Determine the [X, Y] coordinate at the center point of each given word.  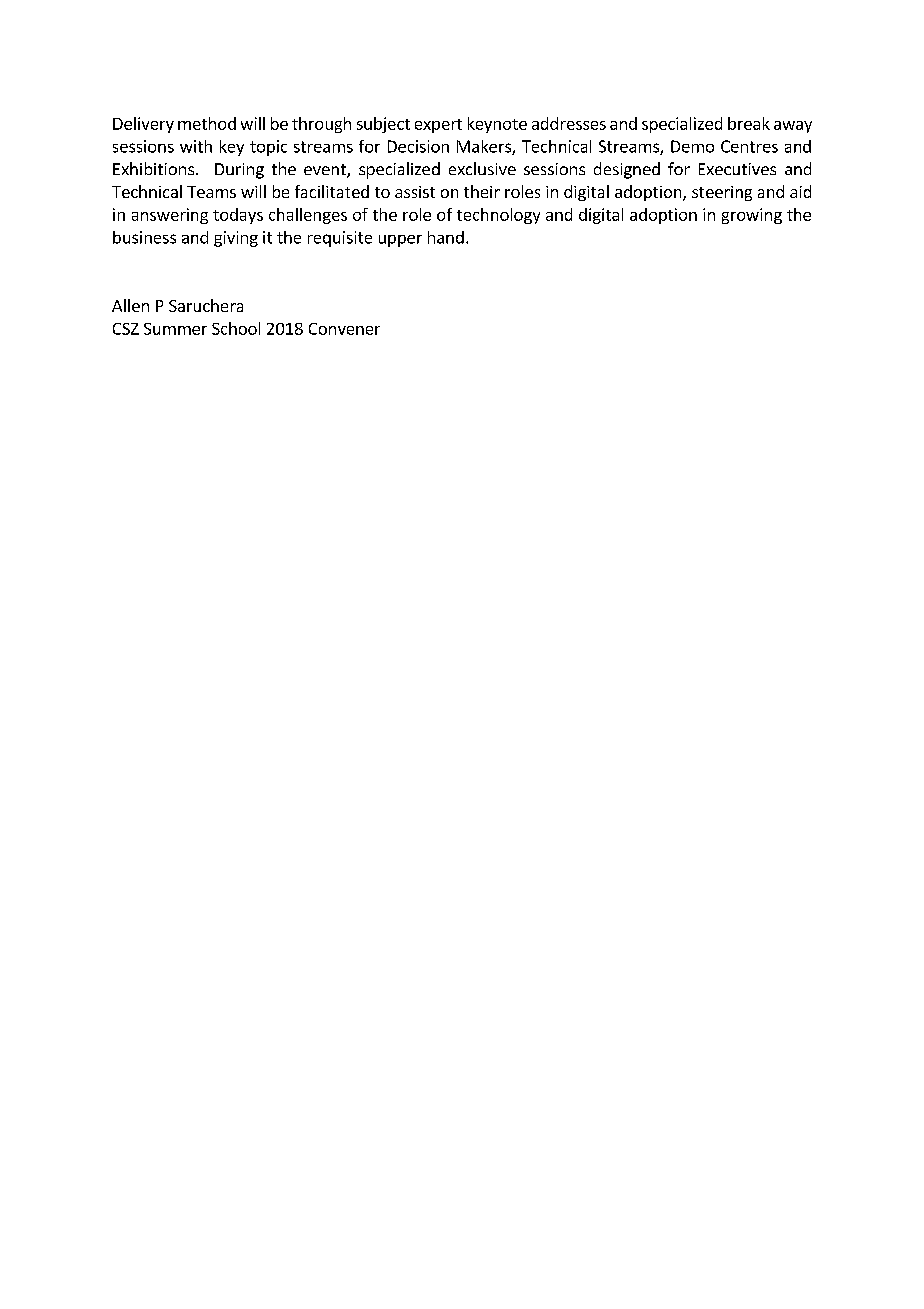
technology [498, 216]
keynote [497, 125]
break [749, 123]
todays [238, 216]
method [207, 123]
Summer [175, 329]
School [236, 328]
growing [752, 216]
